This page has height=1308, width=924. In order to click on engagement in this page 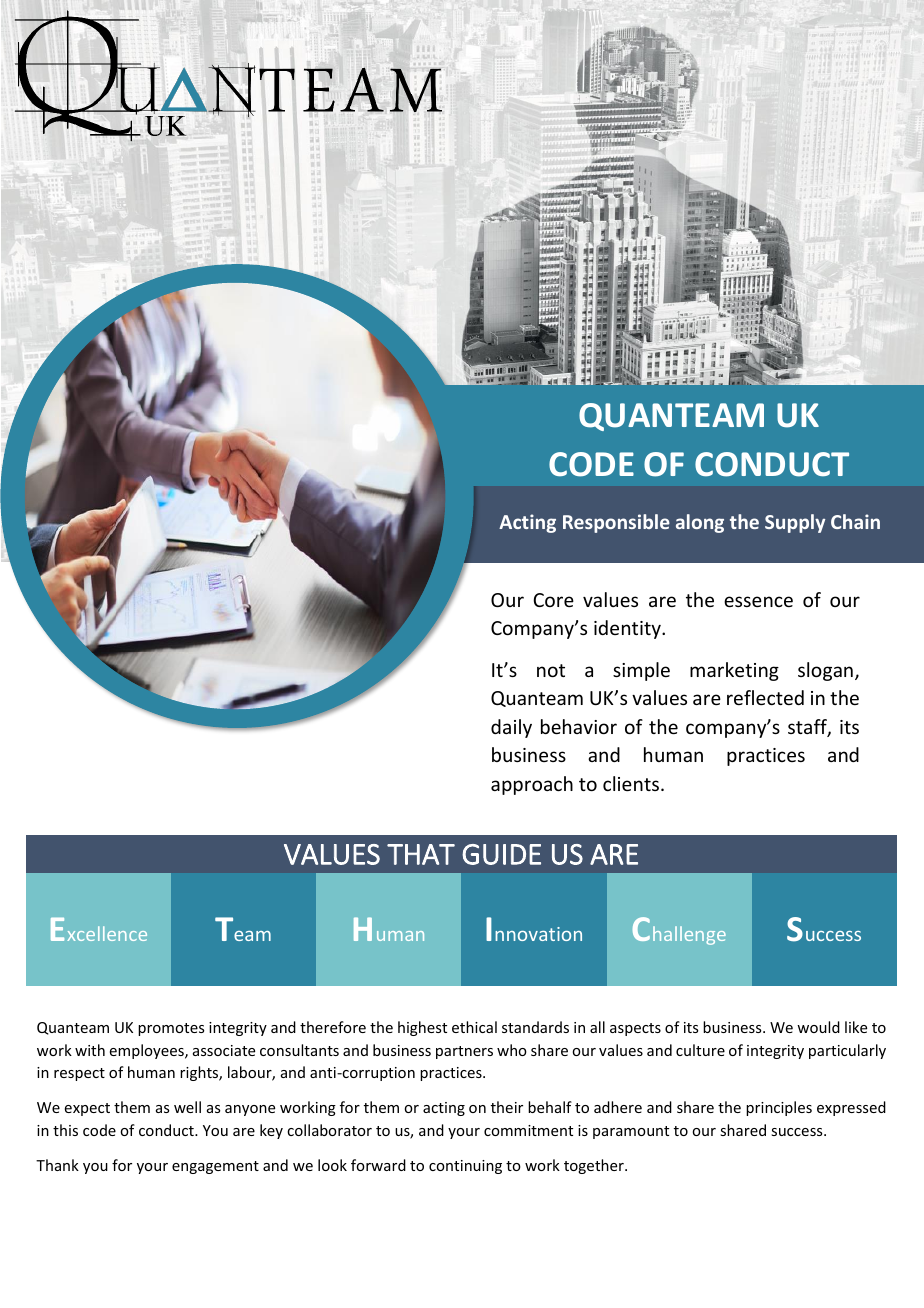, I will do `click(215, 1167)`.
